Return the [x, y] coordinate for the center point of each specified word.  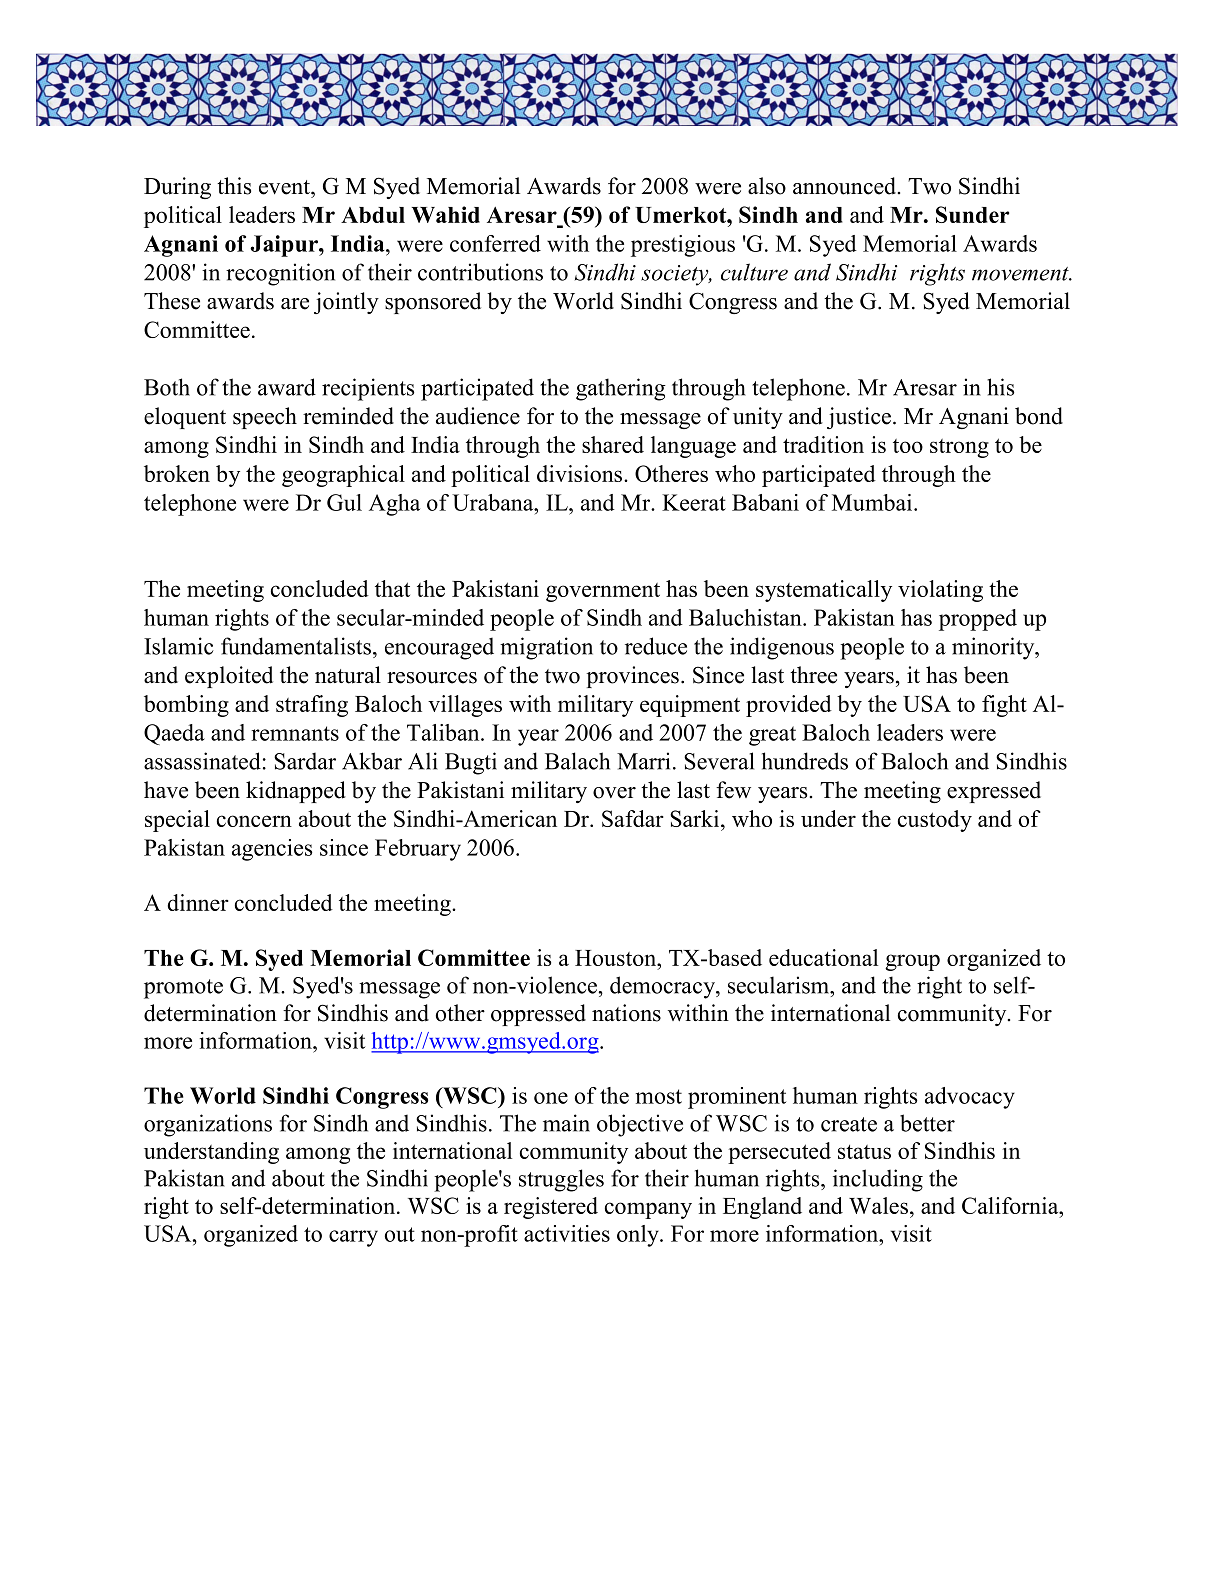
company [648, 1210]
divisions [581, 473]
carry [353, 1238]
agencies [272, 850]
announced [846, 186]
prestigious [683, 246]
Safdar [633, 818]
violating [940, 591]
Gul [344, 502]
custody [935, 821]
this [234, 186]
